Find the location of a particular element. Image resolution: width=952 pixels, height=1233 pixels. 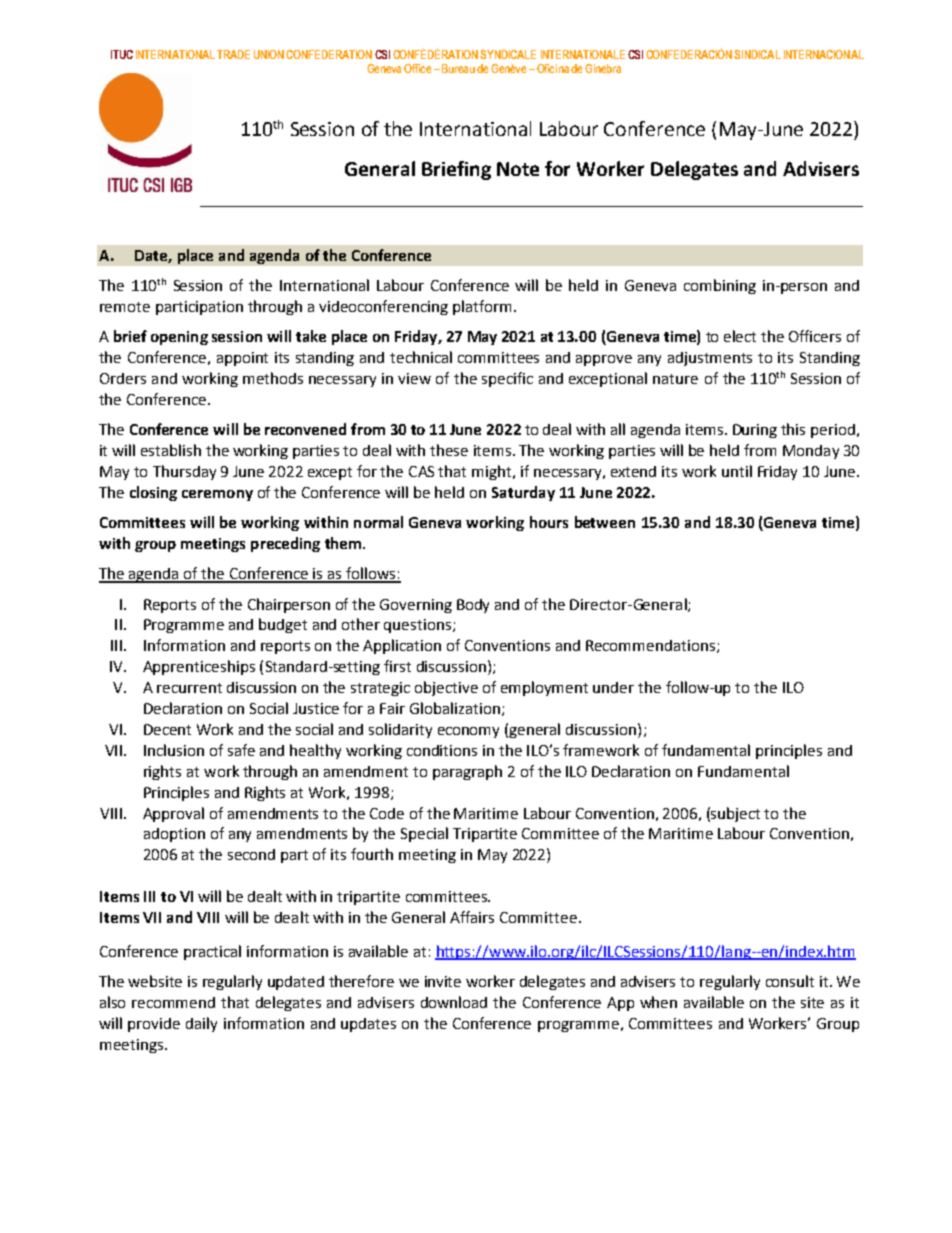

INTERNACIONAL is located at coordinates (824, 54).
